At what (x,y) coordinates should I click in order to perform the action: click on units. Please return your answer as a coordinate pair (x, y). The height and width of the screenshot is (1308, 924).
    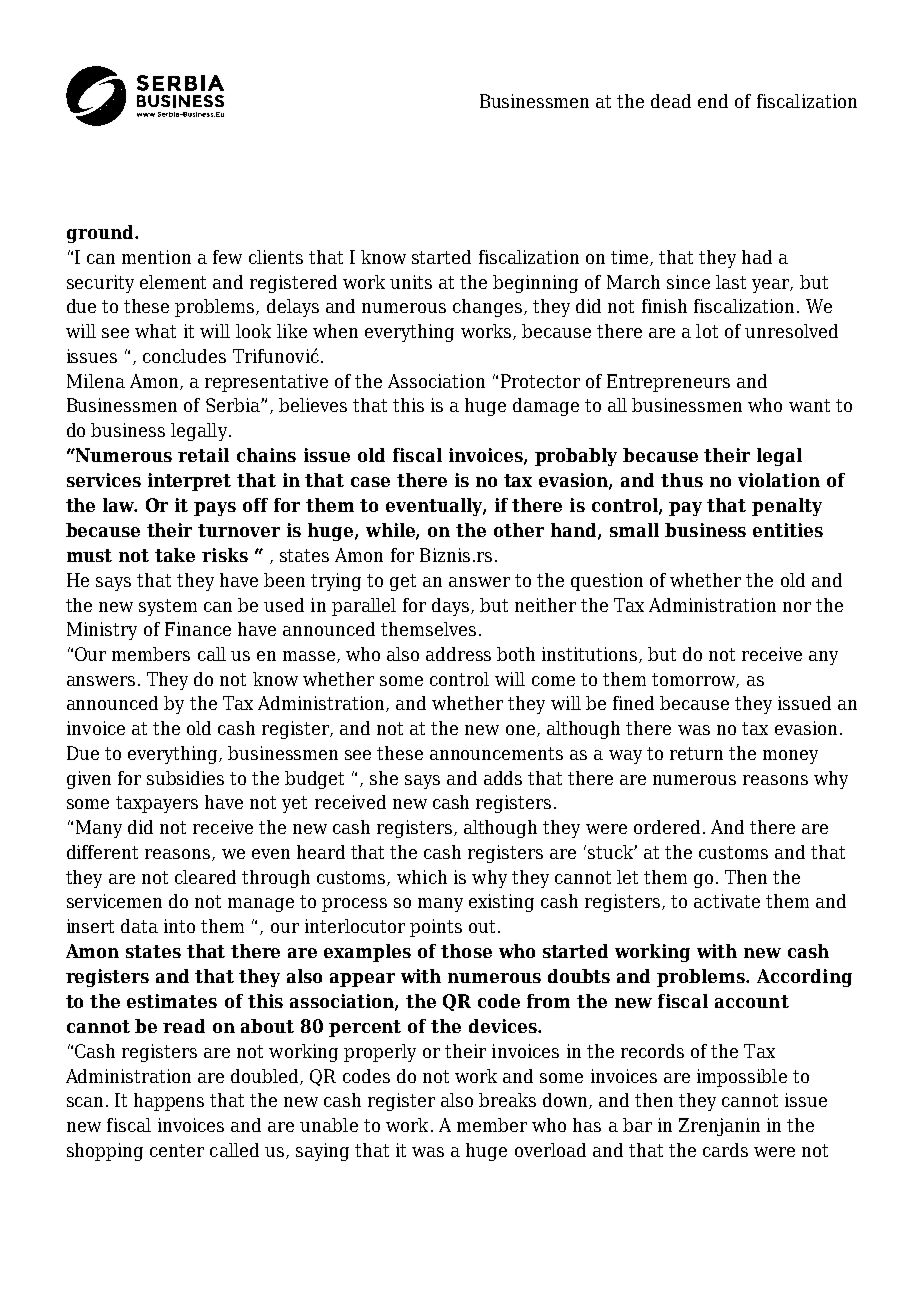
    Looking at the image, I should click on (411, 282).
